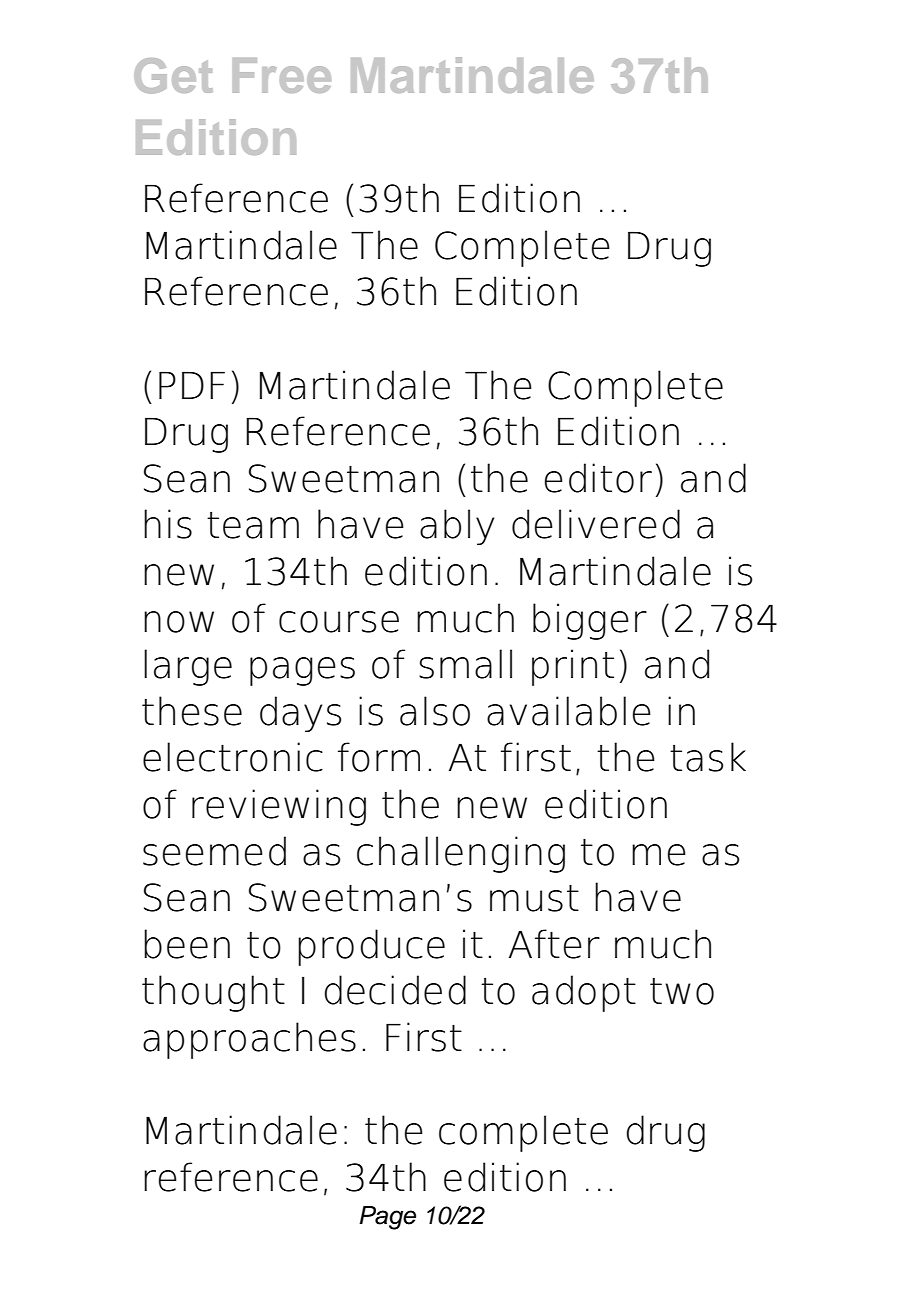  I want to click on form, so click(379, 757).
